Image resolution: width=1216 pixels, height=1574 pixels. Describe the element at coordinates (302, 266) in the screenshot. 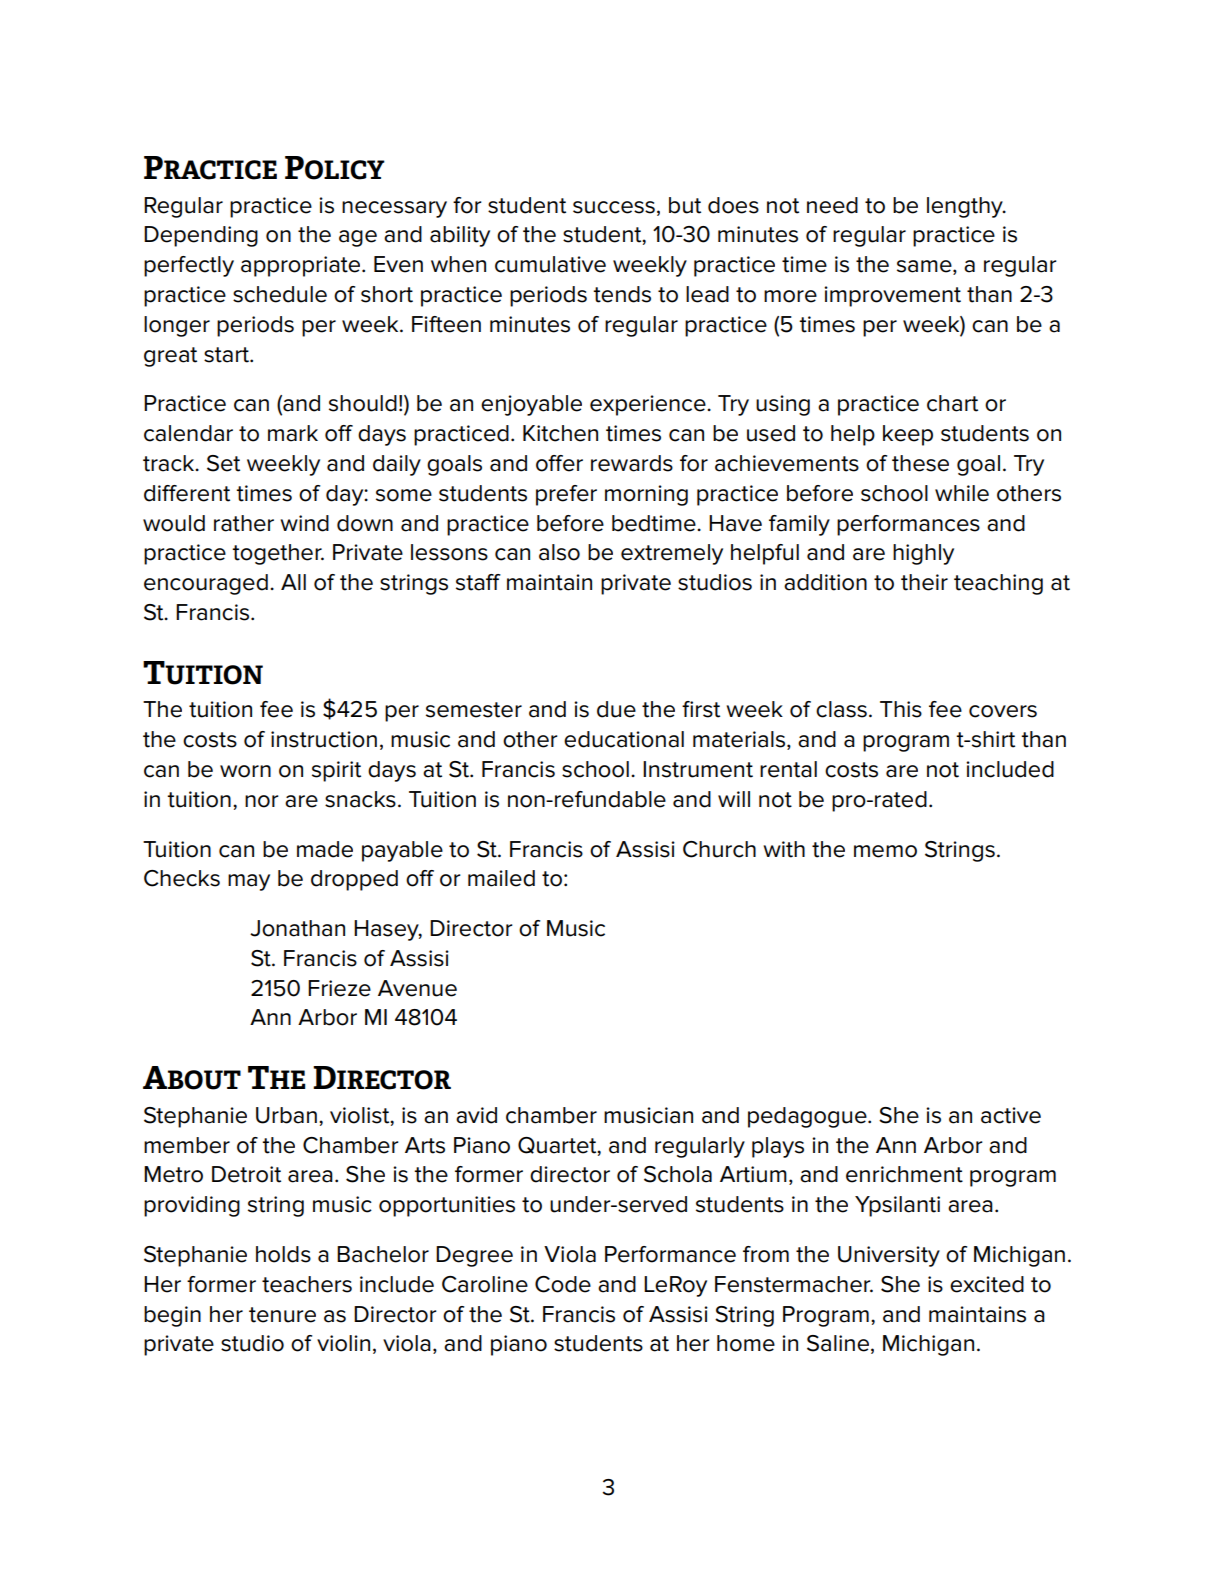

I see `appropriate` at that location.
